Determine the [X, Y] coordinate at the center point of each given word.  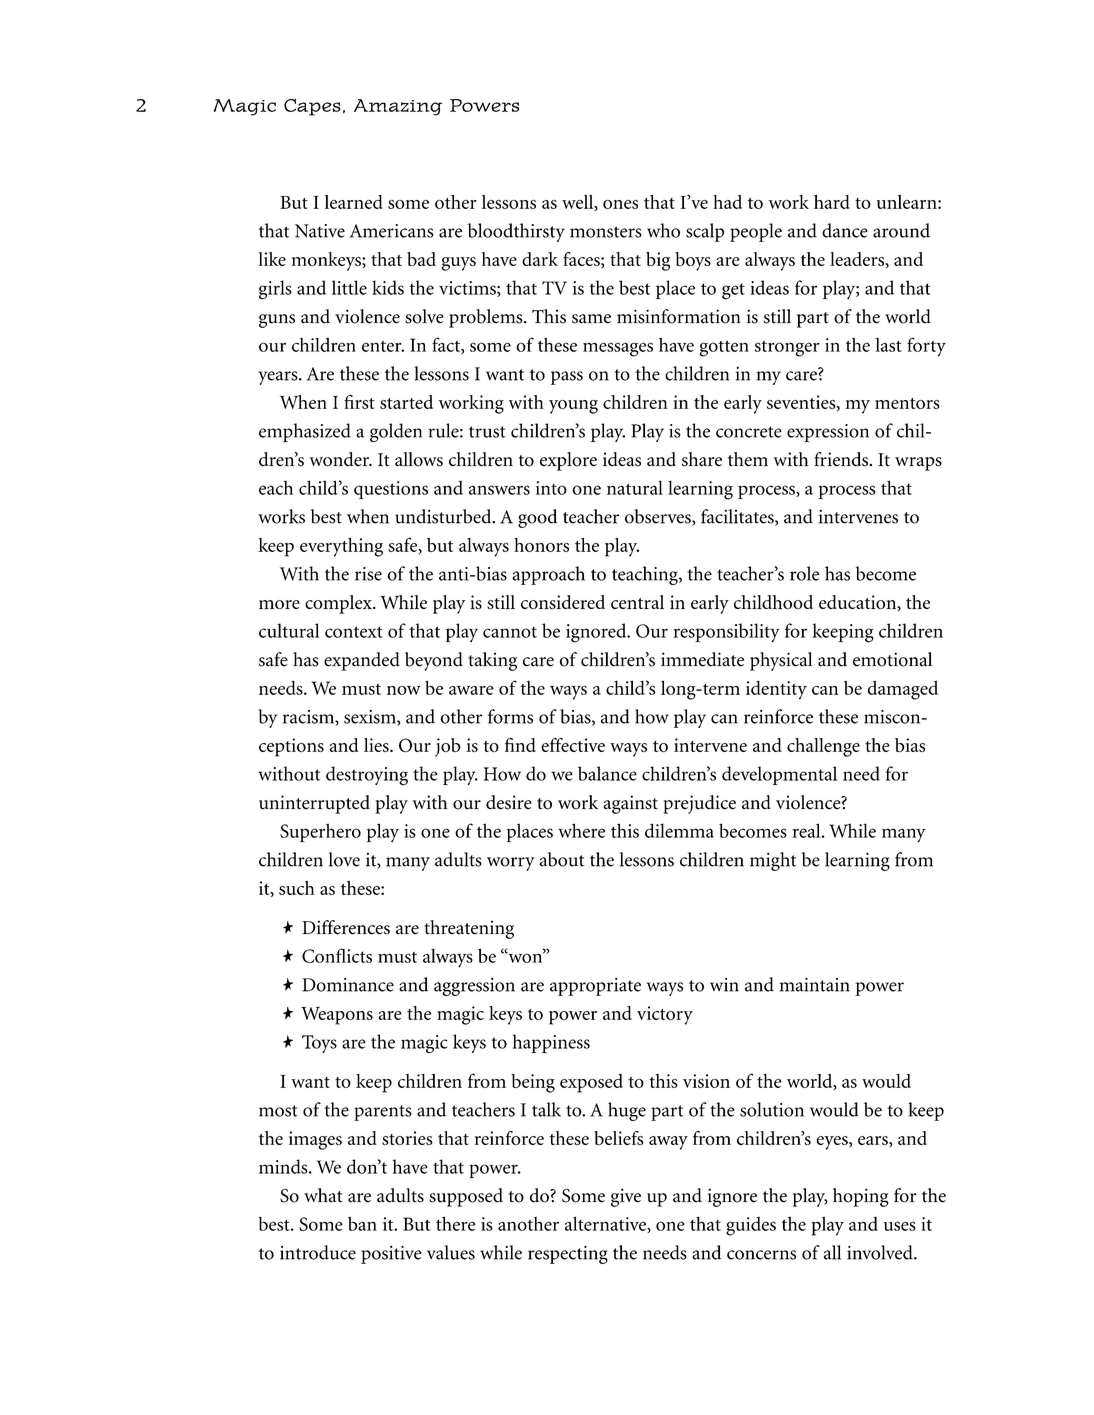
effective [573, 745]
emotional [892, 659]
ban [362, 1224]
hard [832, 202]
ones [620, 204]
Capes [312, 107]
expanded [362, 661]
